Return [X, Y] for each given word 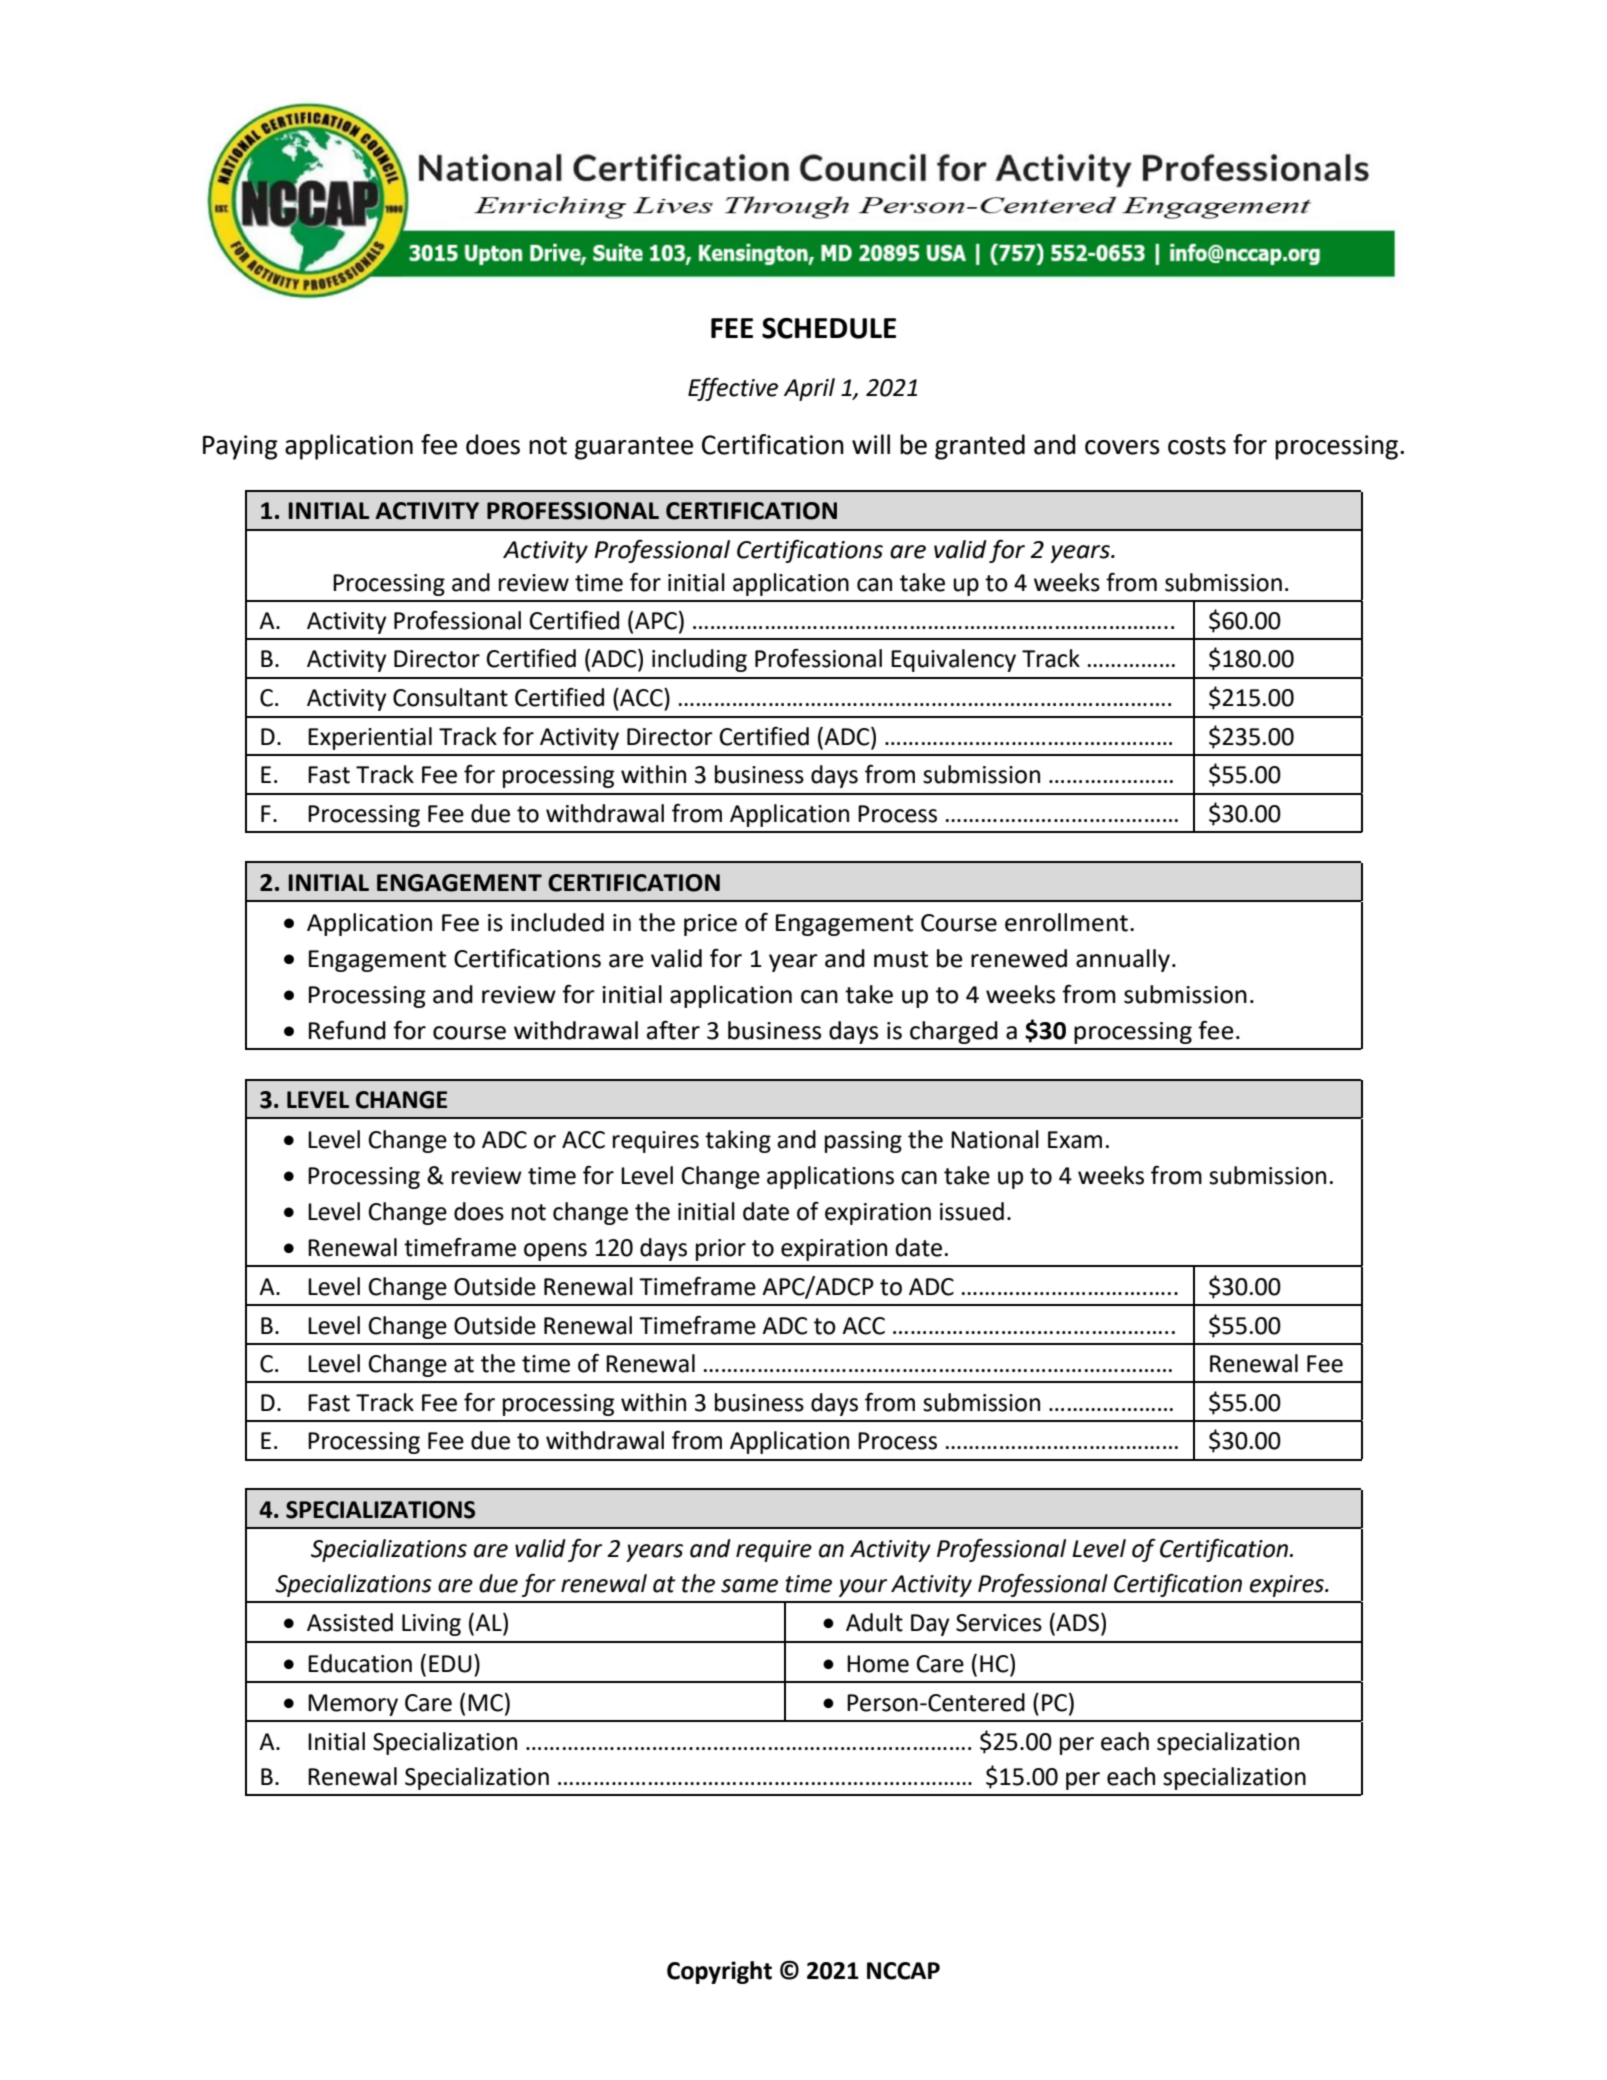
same [749, 1586]
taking [738, 1141]
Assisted [350, 1622]
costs [1197, 445]
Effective [733, 389]
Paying [240, 447]
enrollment [1066, 922]
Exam [1075, 1140]
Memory [353, 1705]
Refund [347, 1030]
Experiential [370, 738]
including [699, 660]
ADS [1076, 1623]
